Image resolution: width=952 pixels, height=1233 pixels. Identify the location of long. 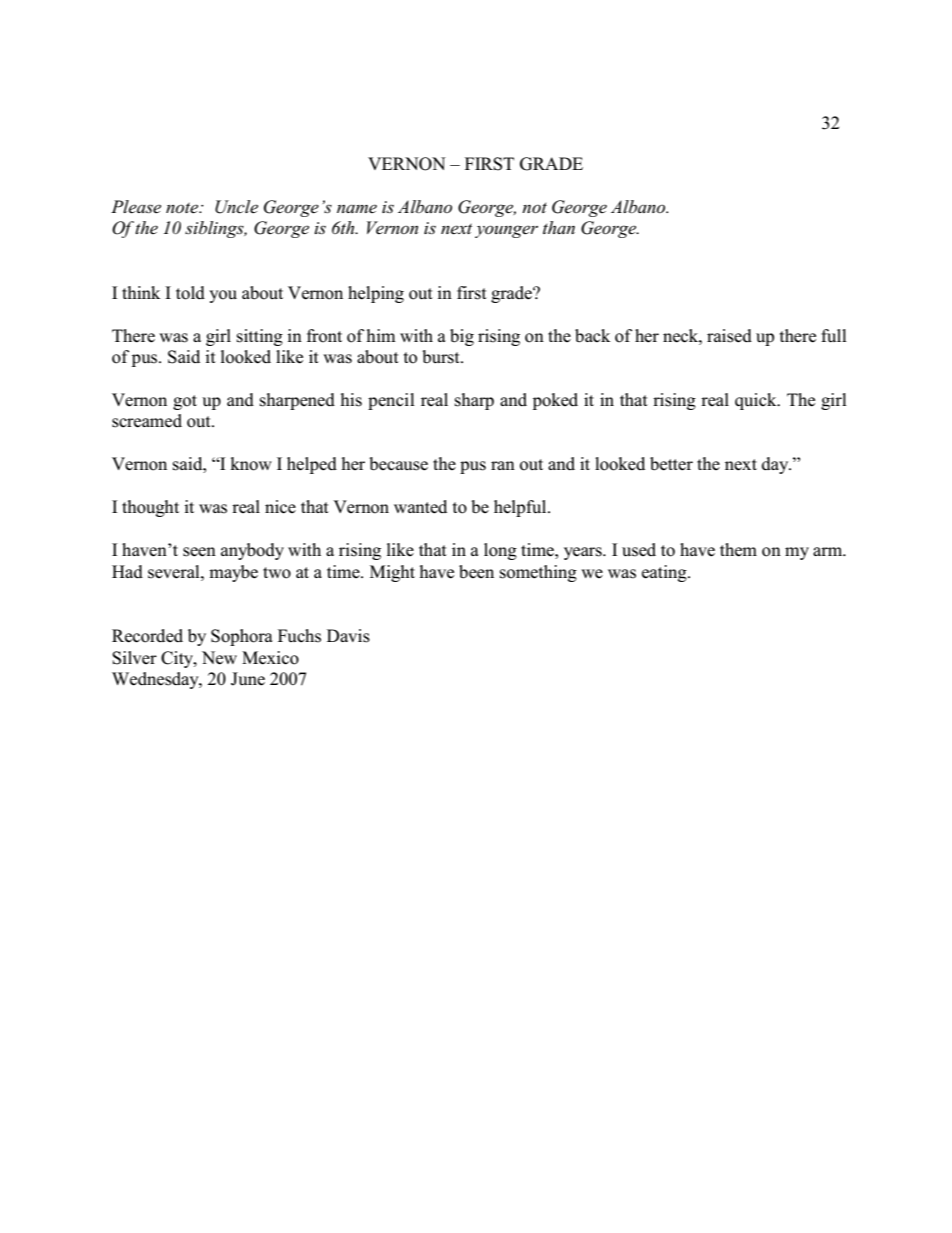
(500, 551).
